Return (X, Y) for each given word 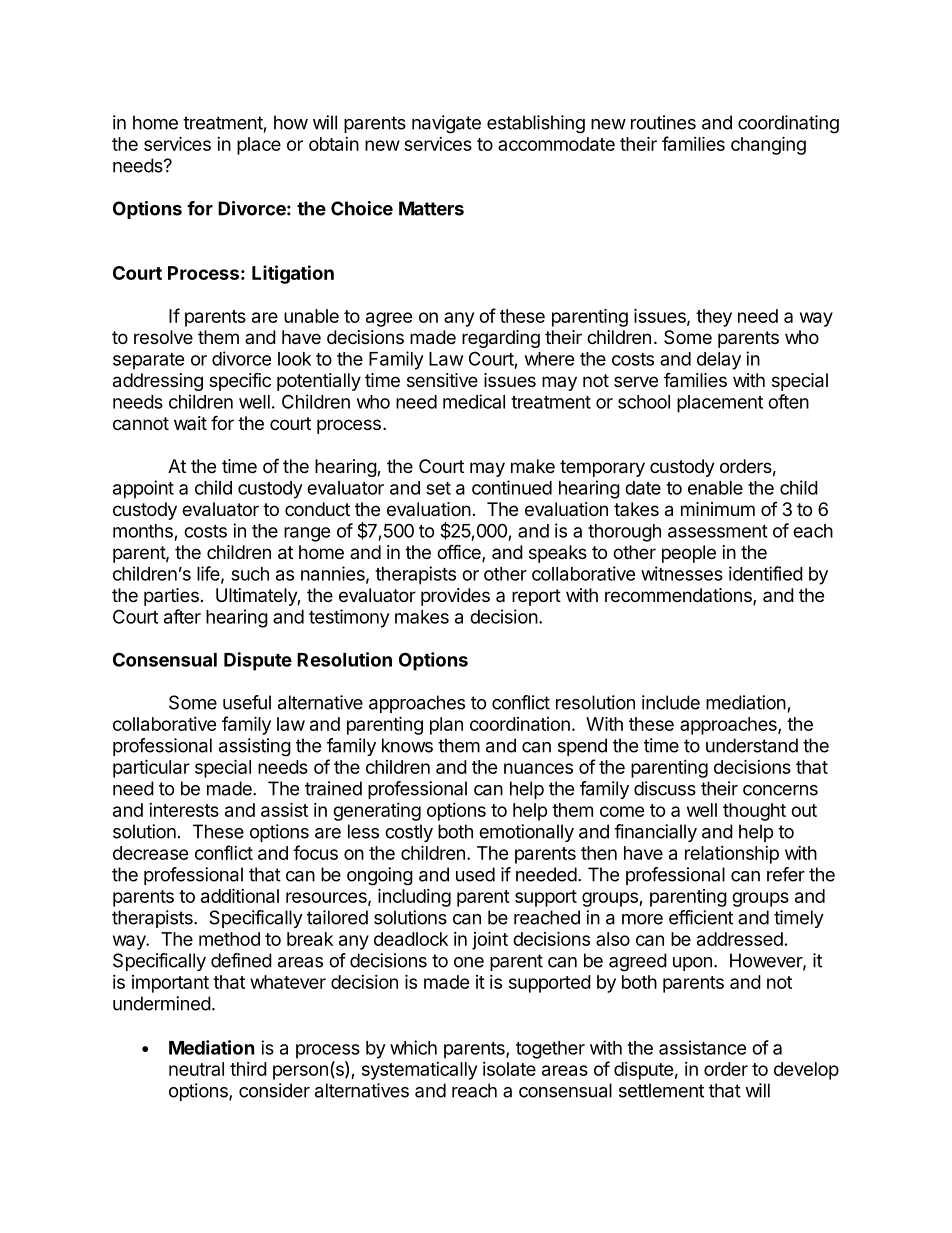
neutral (196, 1069)
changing (768, 145)
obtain (334, 144)
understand (752, 745)
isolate (509, 1069)
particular (151, 768)
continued (512, 487)
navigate (446, 124)
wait (190, 423)
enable (715, 488)
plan (446, 726)
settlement (661, 1090)
